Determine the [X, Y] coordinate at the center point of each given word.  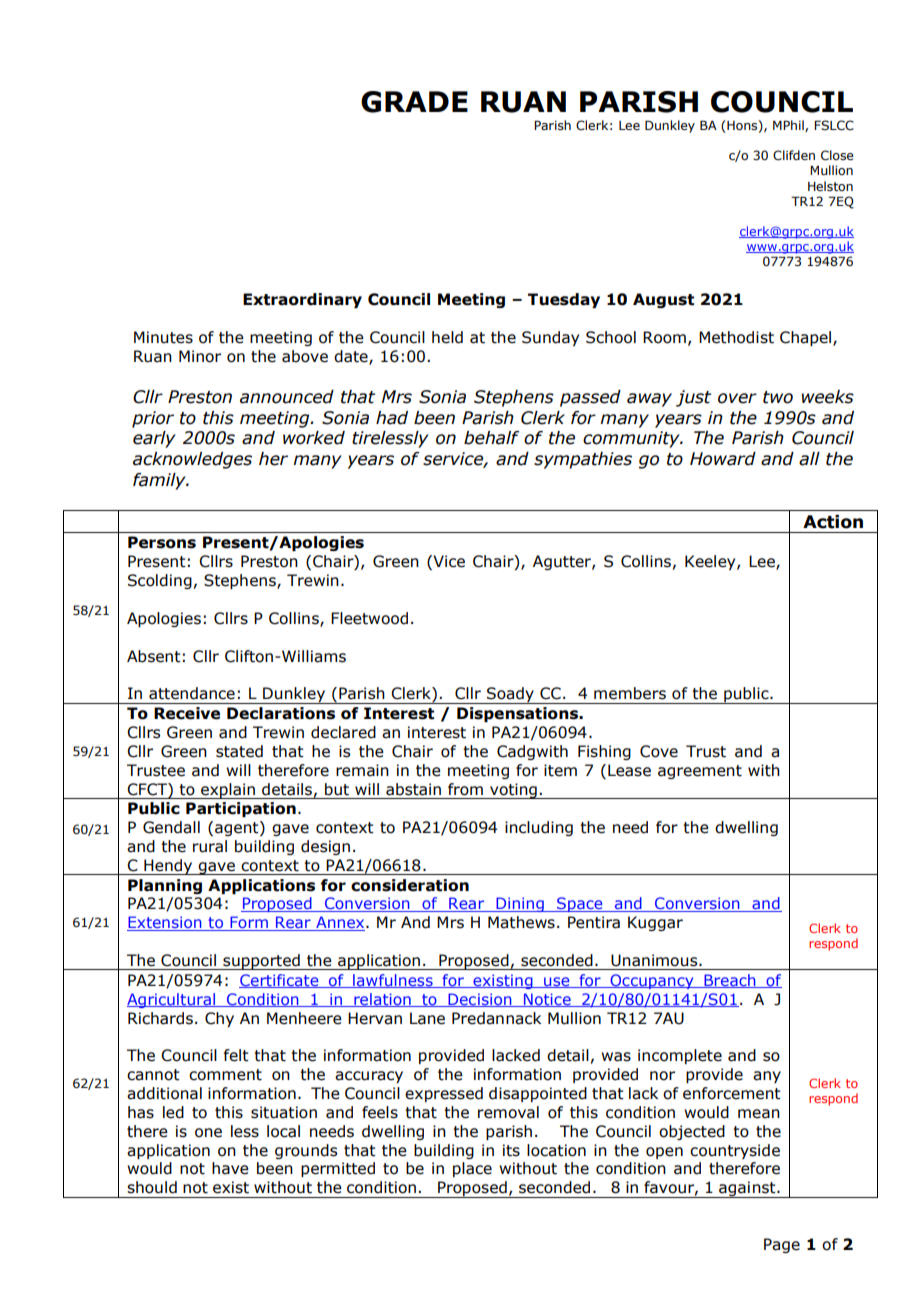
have [230, 1168]
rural [210, 846]
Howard [723, 459]
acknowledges [192, 460]
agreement [700, 772]
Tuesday [564, 300]
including [539, 828]
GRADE [414, 102]
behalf [491, 438]
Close [837, 155]
